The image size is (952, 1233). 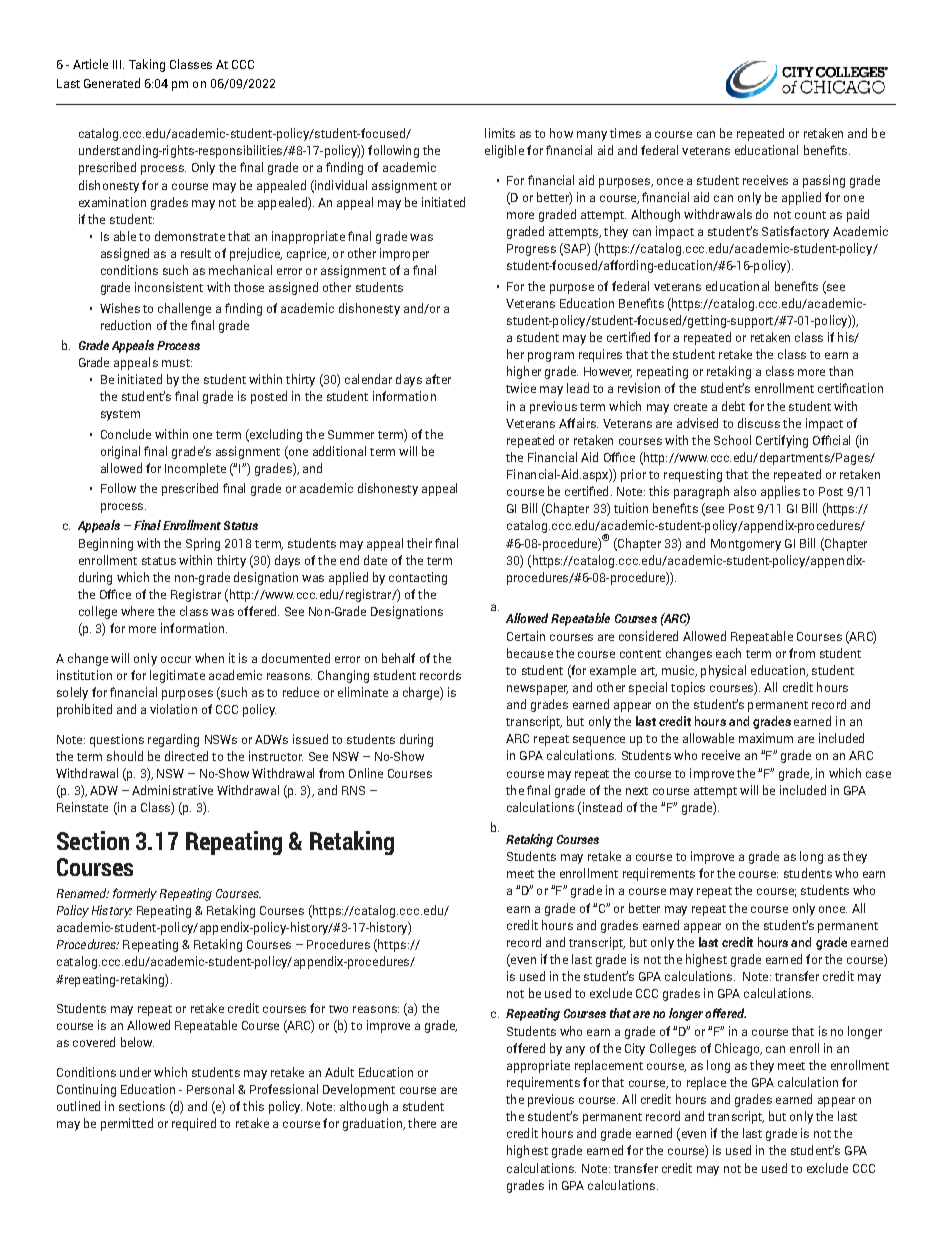 I want to click on limits, so click(x=500, y=133).
